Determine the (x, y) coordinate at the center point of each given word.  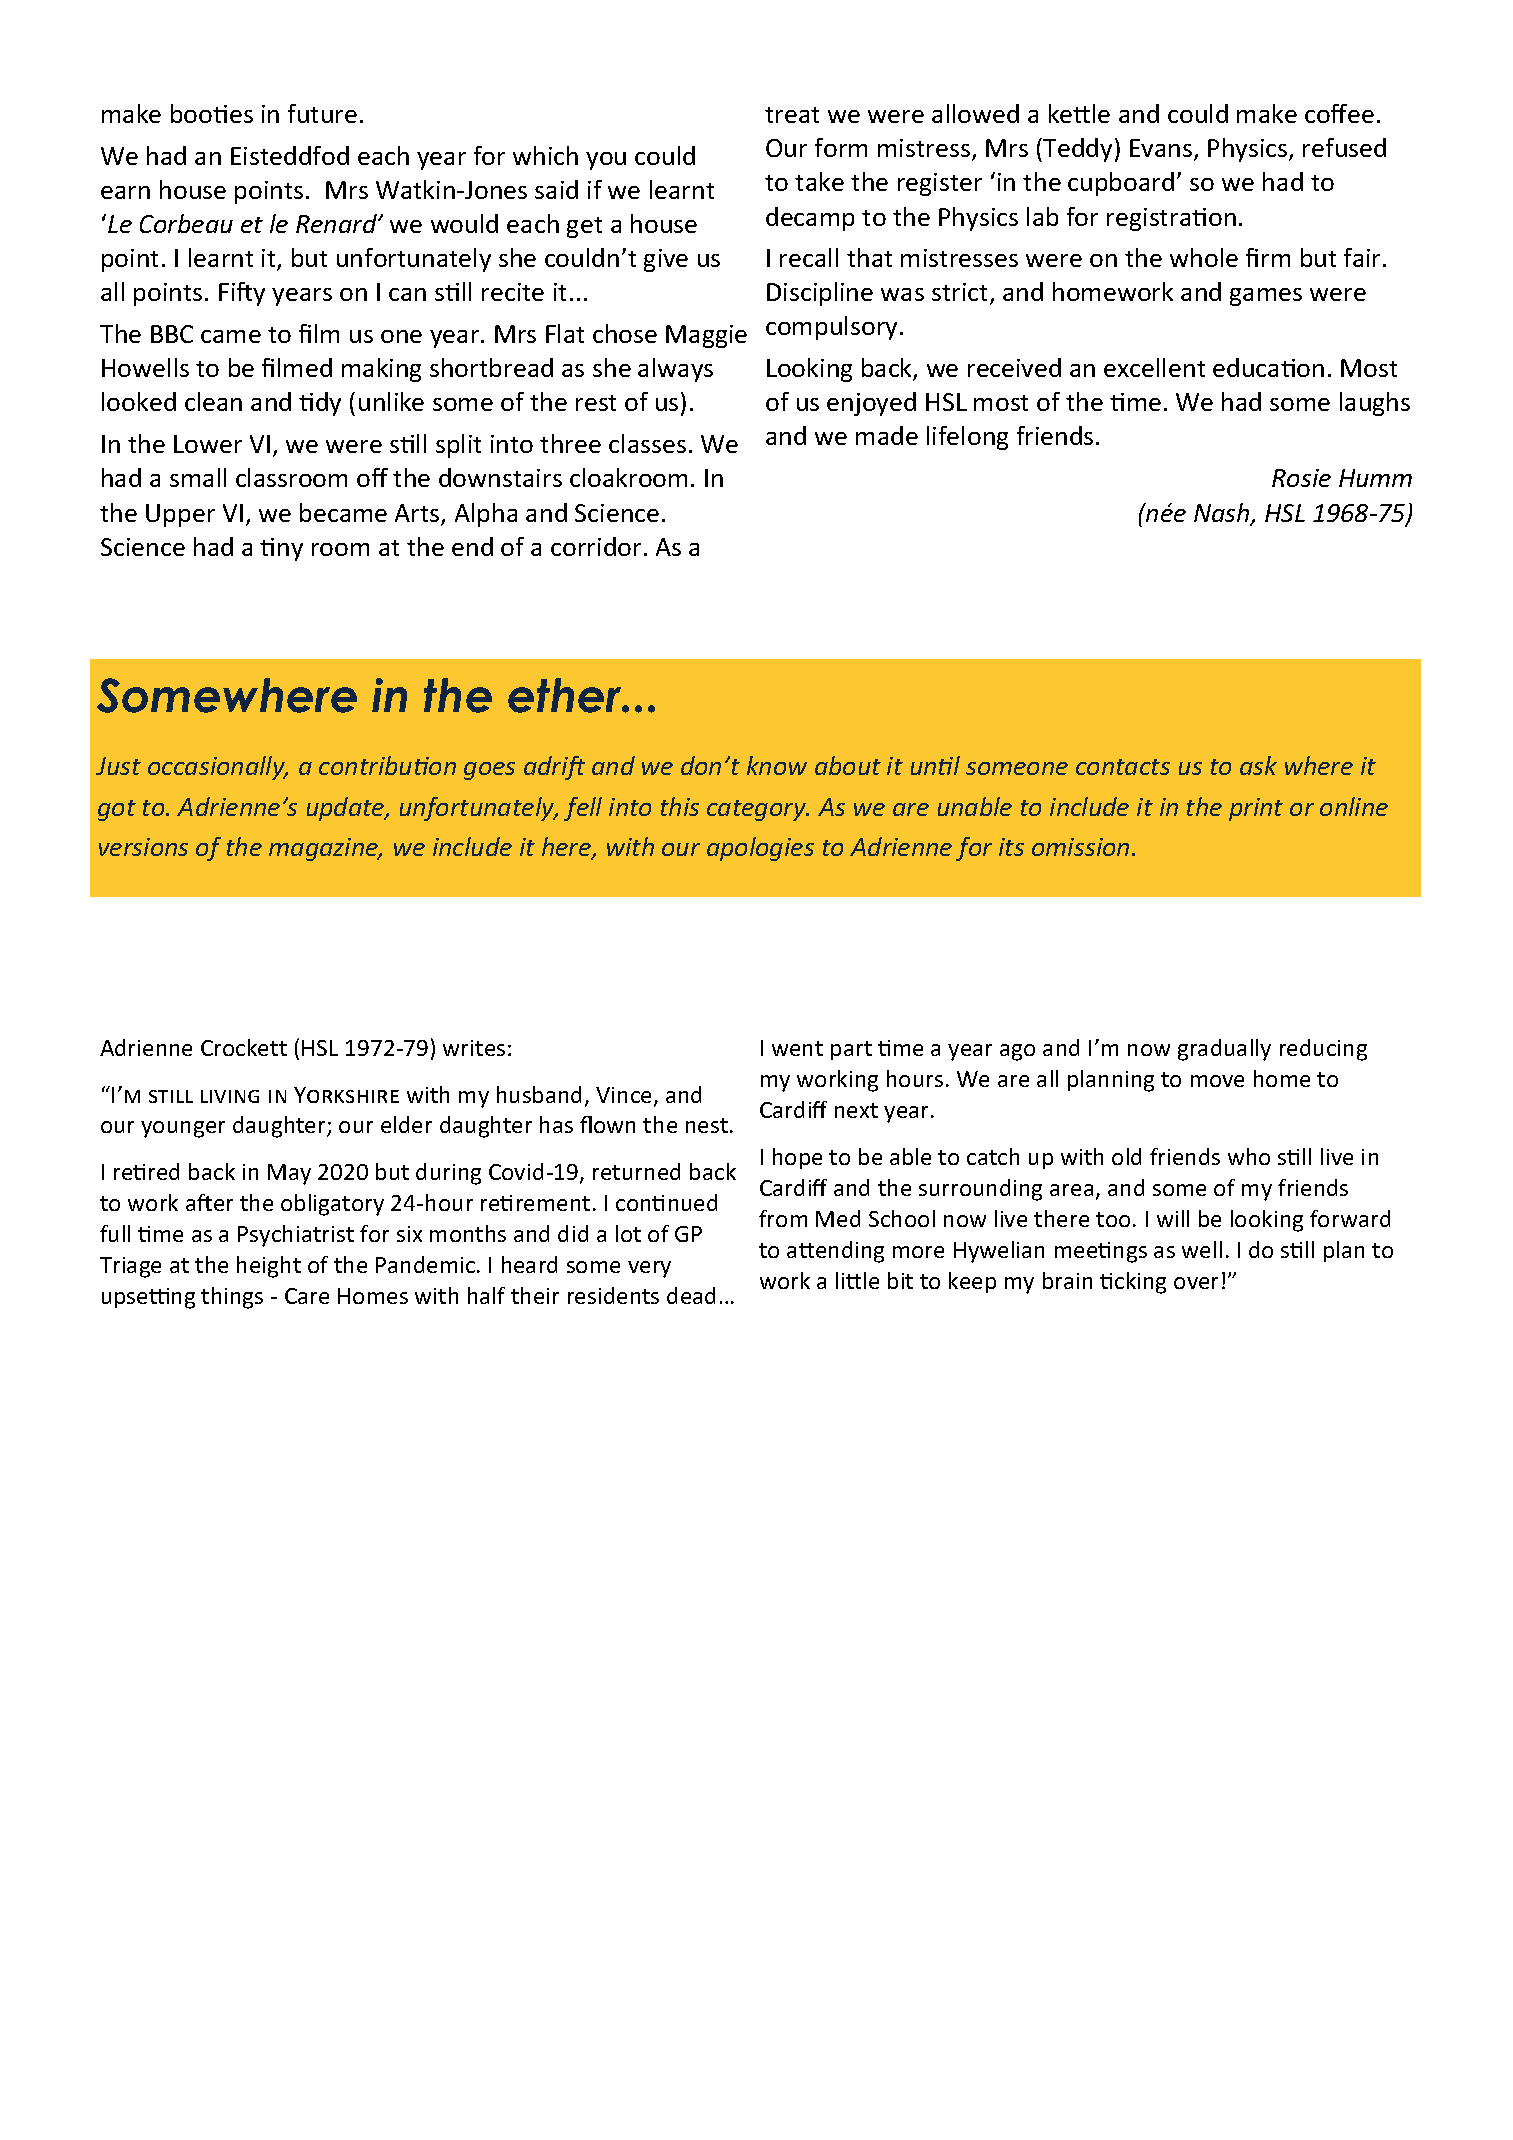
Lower (208, 444)
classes (647, 443)
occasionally (218, 768)
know (777, 765)
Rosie (1301, 478)
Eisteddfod (290, 155)
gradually (1224, 1050)
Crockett (244, 1047)
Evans (1162, 149)
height (269, 1267)
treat (792, 115)
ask (1258, 765)
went (797, 1048)
